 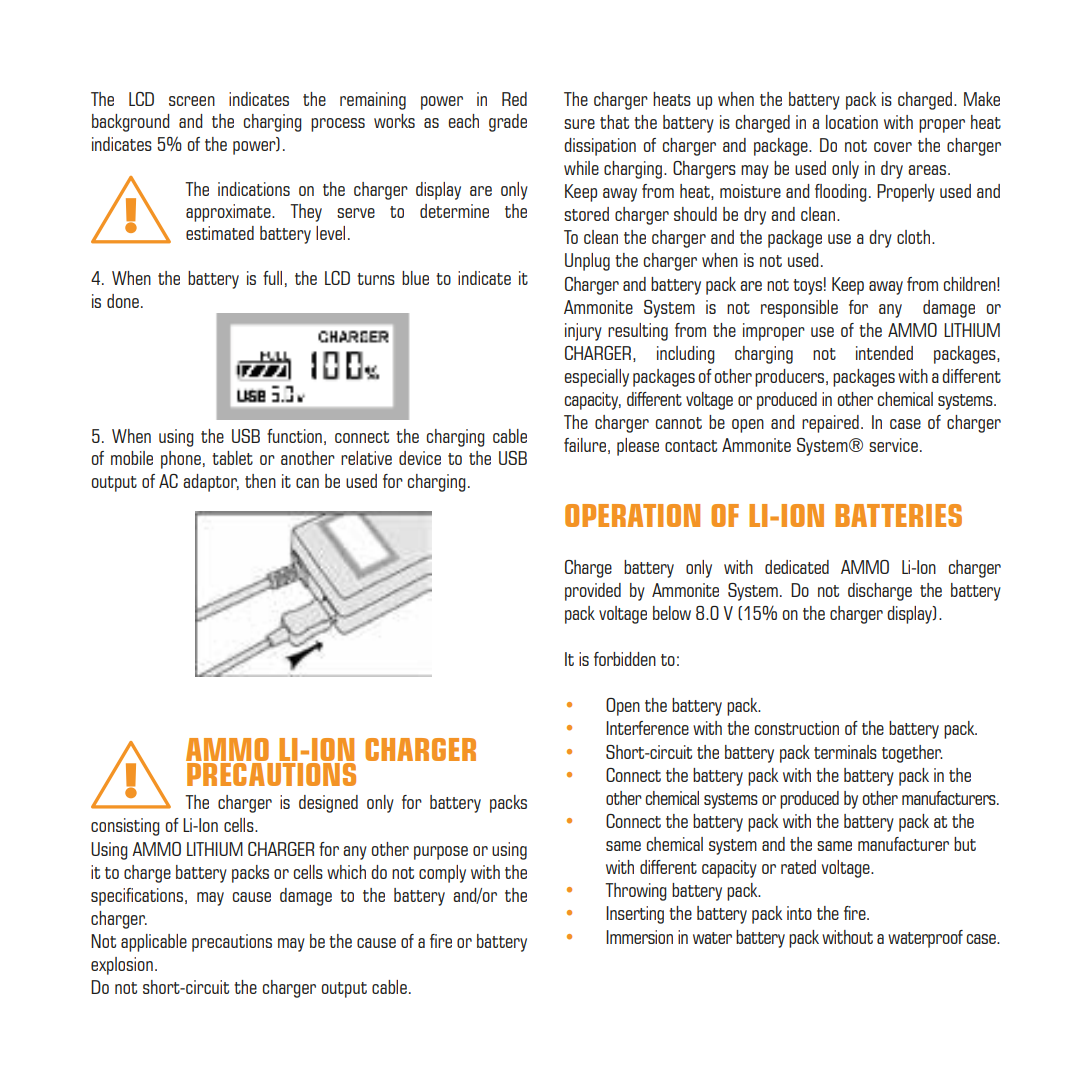 What do you see at coordinates (579, 124) in the screenshot?
I see `sure` at bounding box center [579, 124].
